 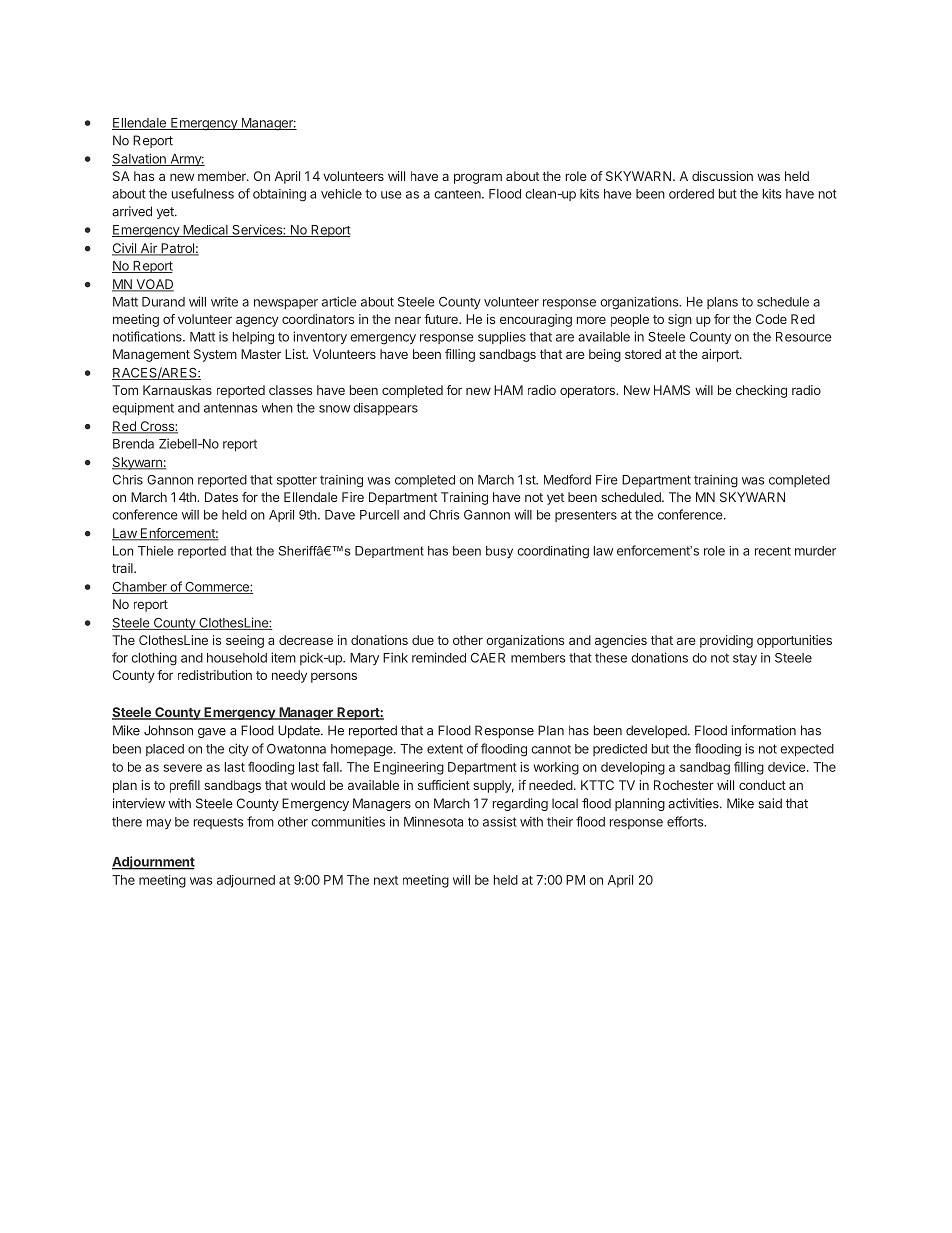 What do you see at coordinates (445, 749) in the document?
I see `extent` at bounding box center [445, 749].
